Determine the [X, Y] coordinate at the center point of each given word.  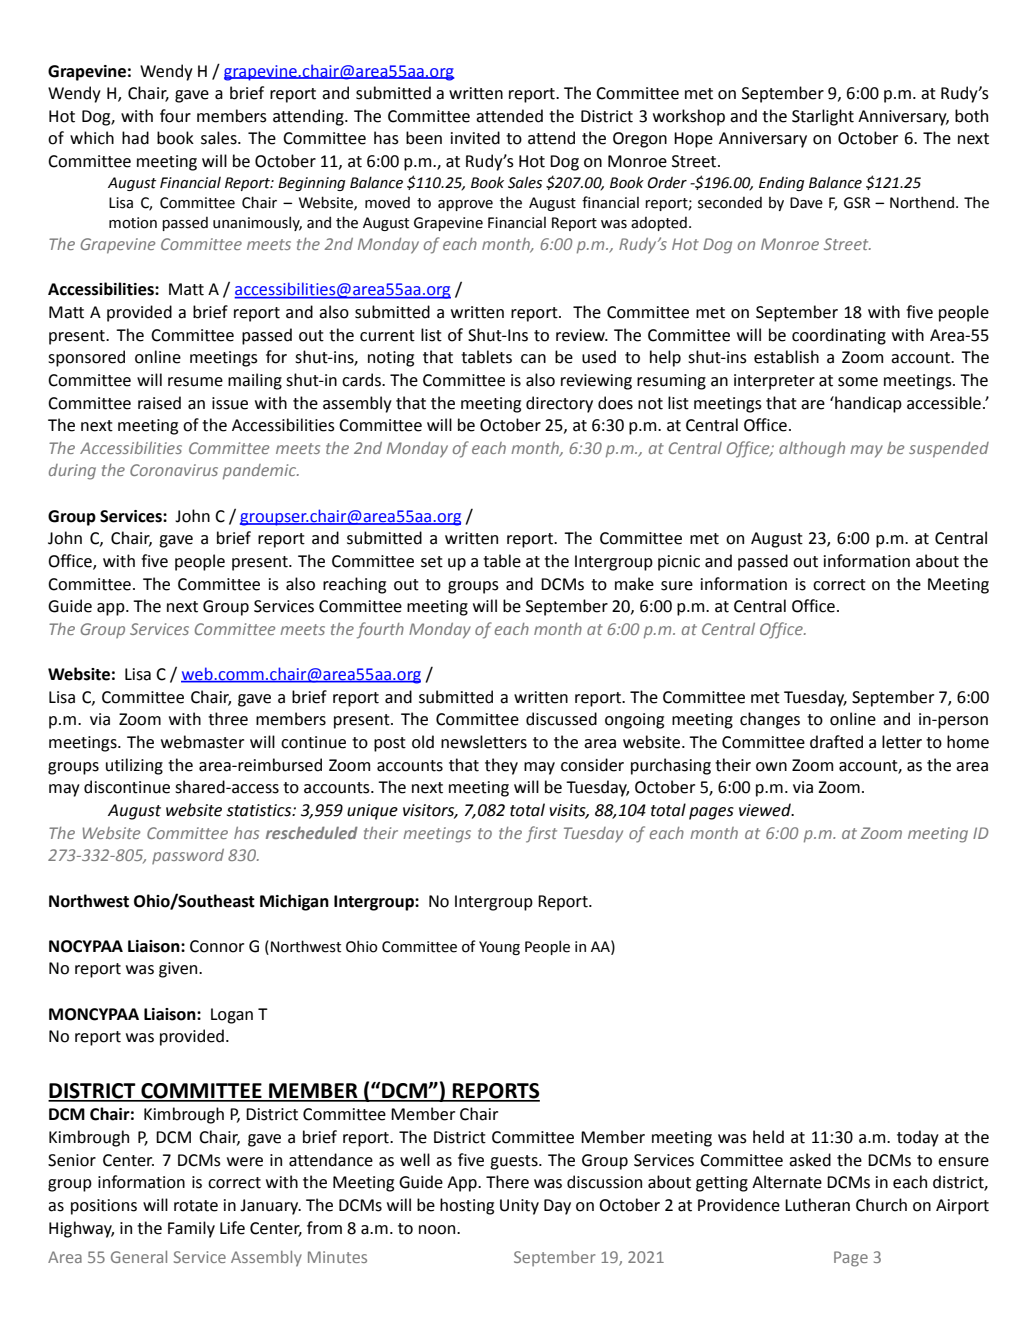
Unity [519, 1207]
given [179, 970]
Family [191, 1229]
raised [159, 403]
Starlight [823, 117]
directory [559, 404]
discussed [561, 719]
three [228, 719]
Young [499, 948]
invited [475, 138]
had [135, 138]
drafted [836, 742]
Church [881, 1205]
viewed [766, 810]
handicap [867, 404]
